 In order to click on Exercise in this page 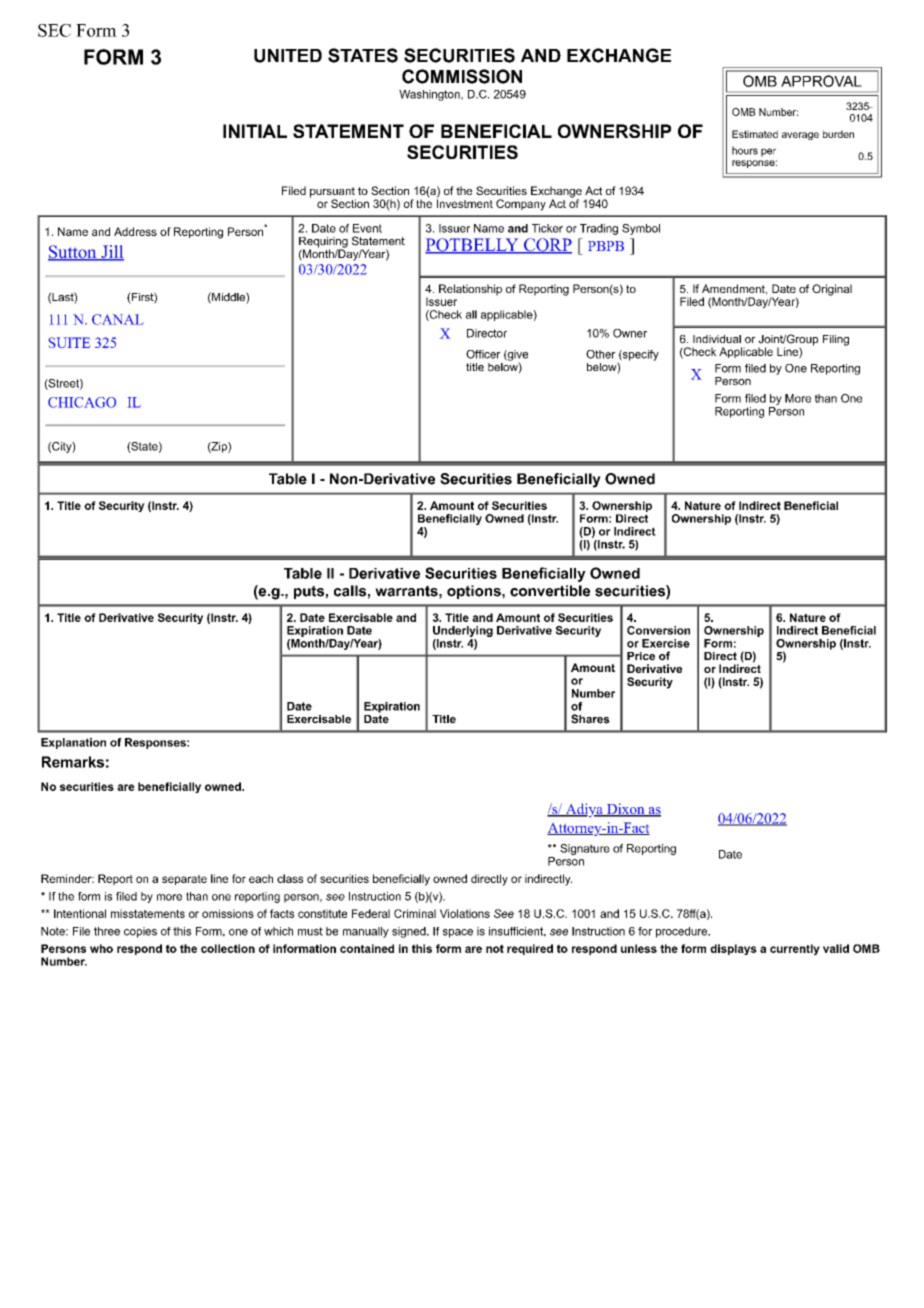, I will do `click(666, 643)`.
